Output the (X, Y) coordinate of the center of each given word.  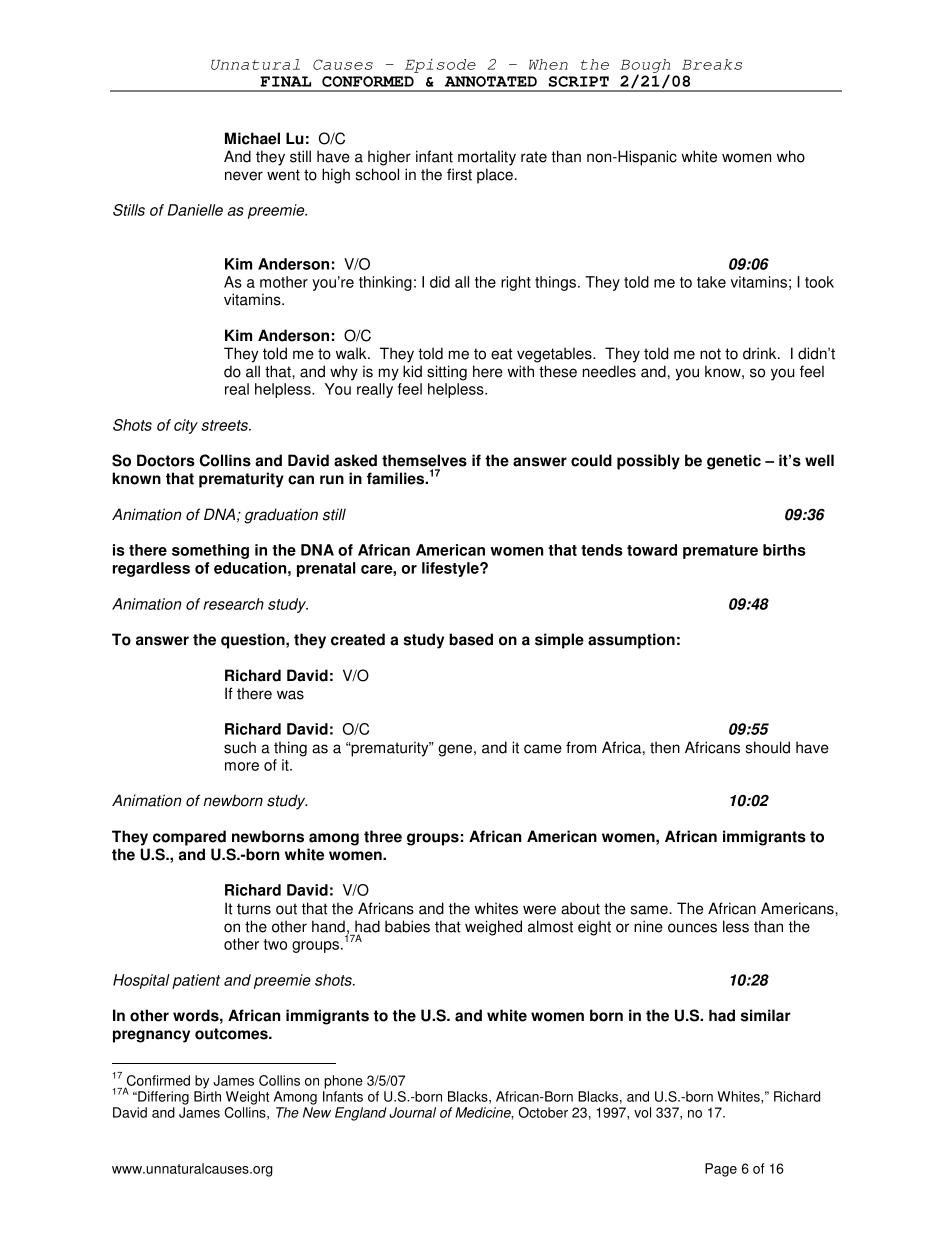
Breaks (712, 64)
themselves (424, 460)
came (543, 749)
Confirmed (157, 1081)
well (819, 460)
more (242, 766)
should (768, 747)
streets (225, 425)
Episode (440, 66)
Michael (252, 138)
